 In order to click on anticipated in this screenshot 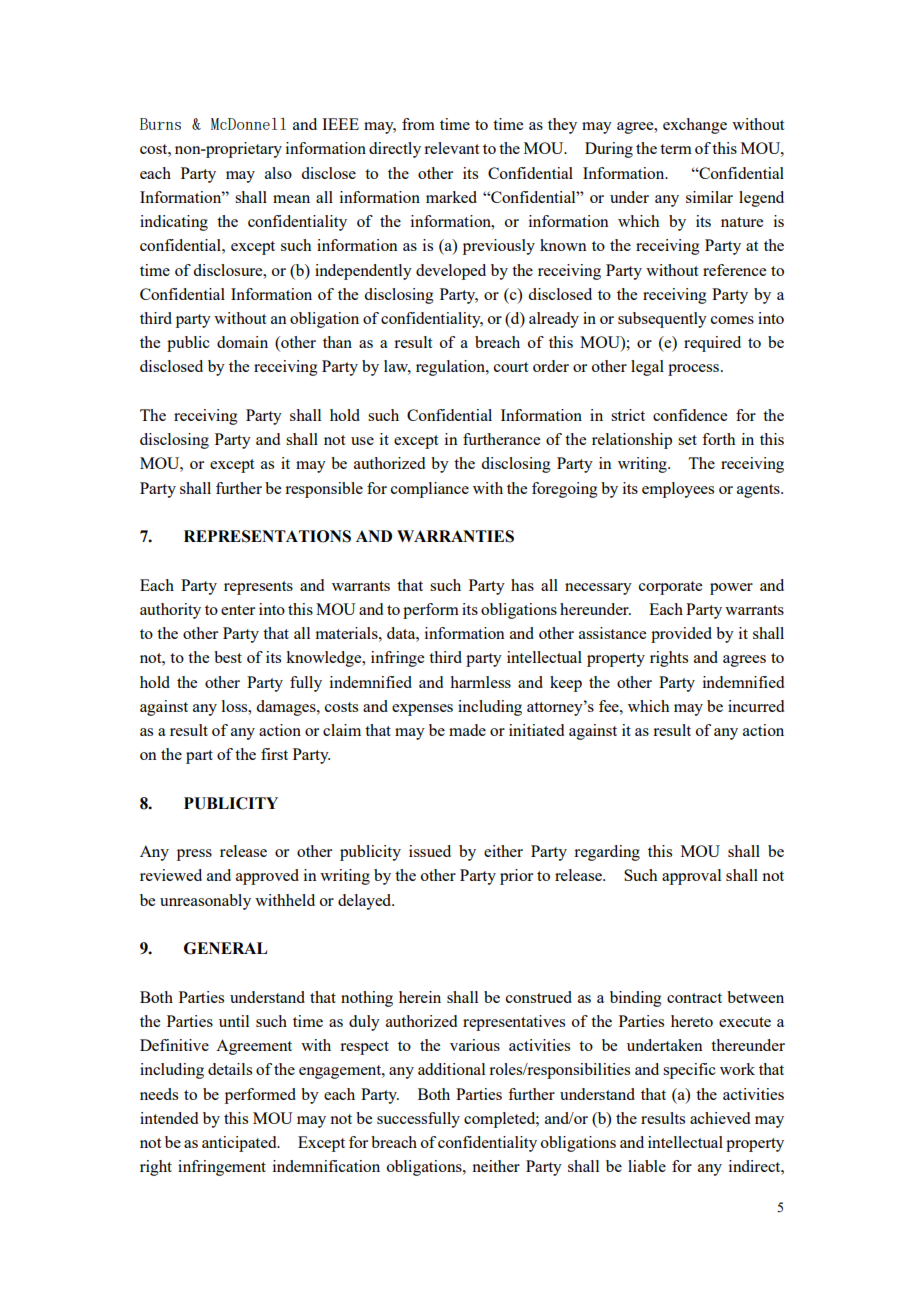, I will do `click(240, 1144)`.
